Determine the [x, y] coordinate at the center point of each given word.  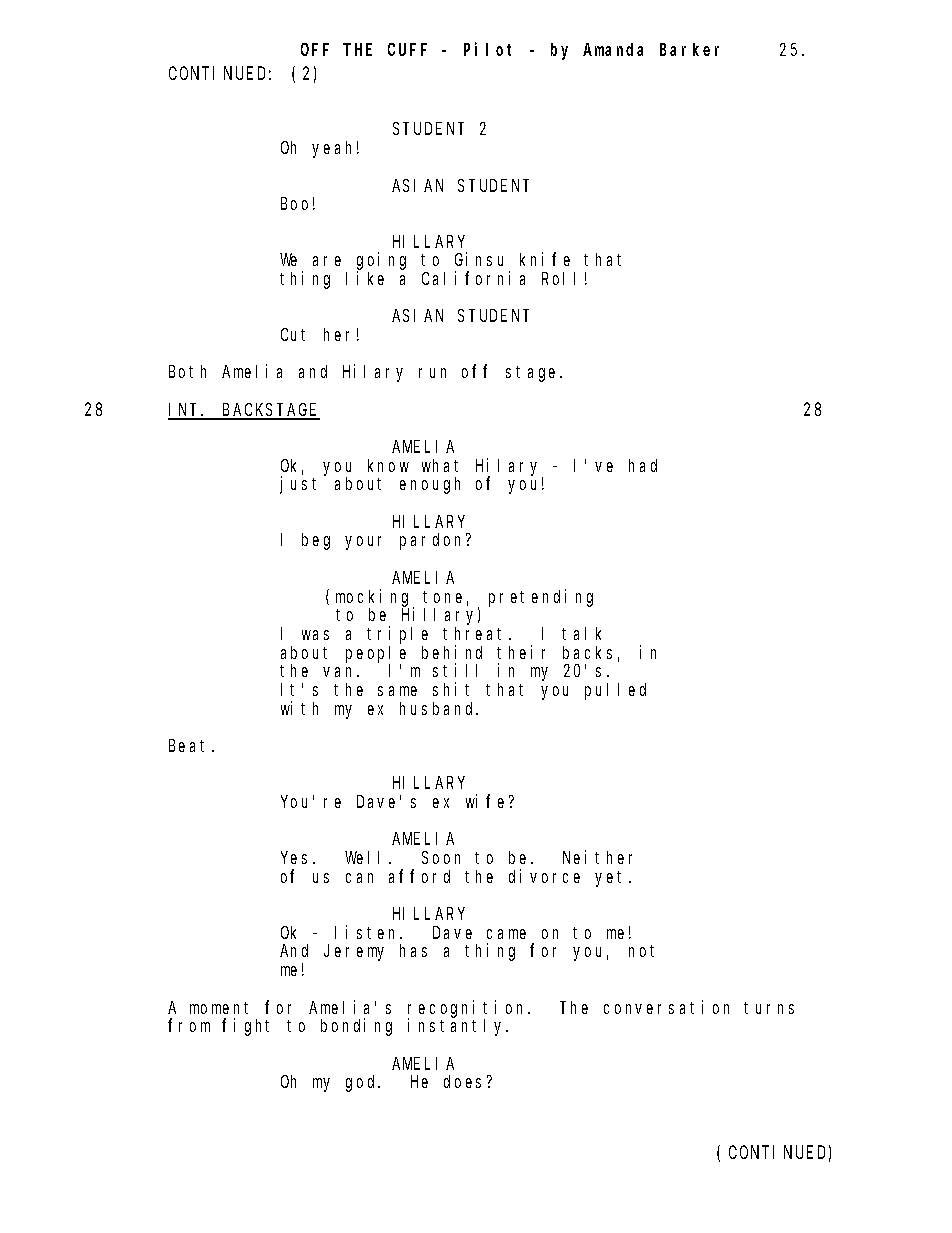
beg [316, 541]
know [388, 465]
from [189, 1025]
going [381, 262]
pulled [615, 691]
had [643, 465]
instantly [458, 1027]
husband [439, 708]
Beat [191, 746]
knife [545, 259]
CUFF [407, 50]
